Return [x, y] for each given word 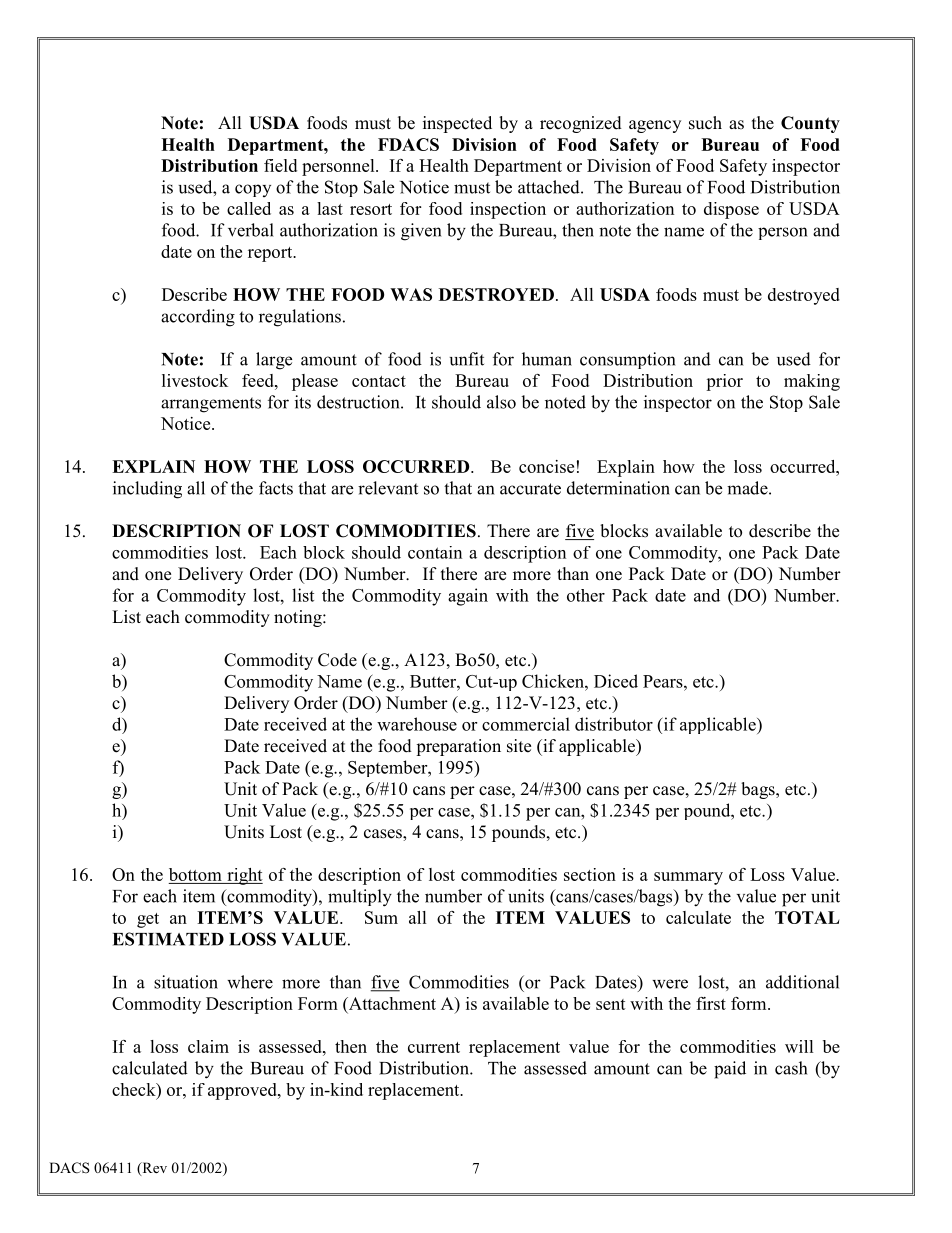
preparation [458, 747]
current [434, 1047]
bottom [196, 876]
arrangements [211, 405]
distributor [614, 724]
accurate [530, 489]
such [705, 123]
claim [208, 1046]
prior [724, 382]
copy [253, 190]
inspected [457, 124]
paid [730, 1070]
